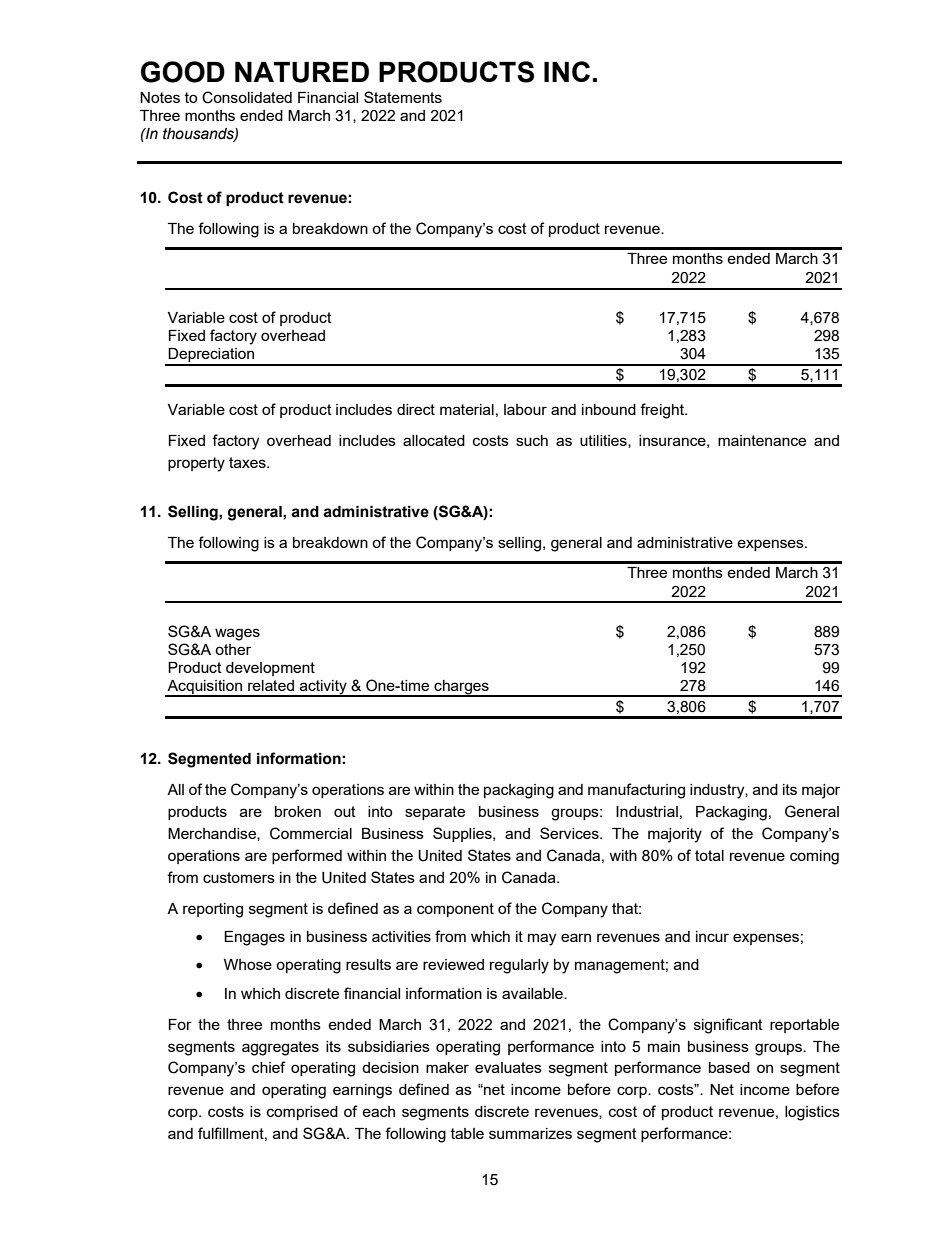 The width and height of the image is (952, 1233). Describe the element at coordinates (508, 1067) in the image. I see `evaluates` at that location.
